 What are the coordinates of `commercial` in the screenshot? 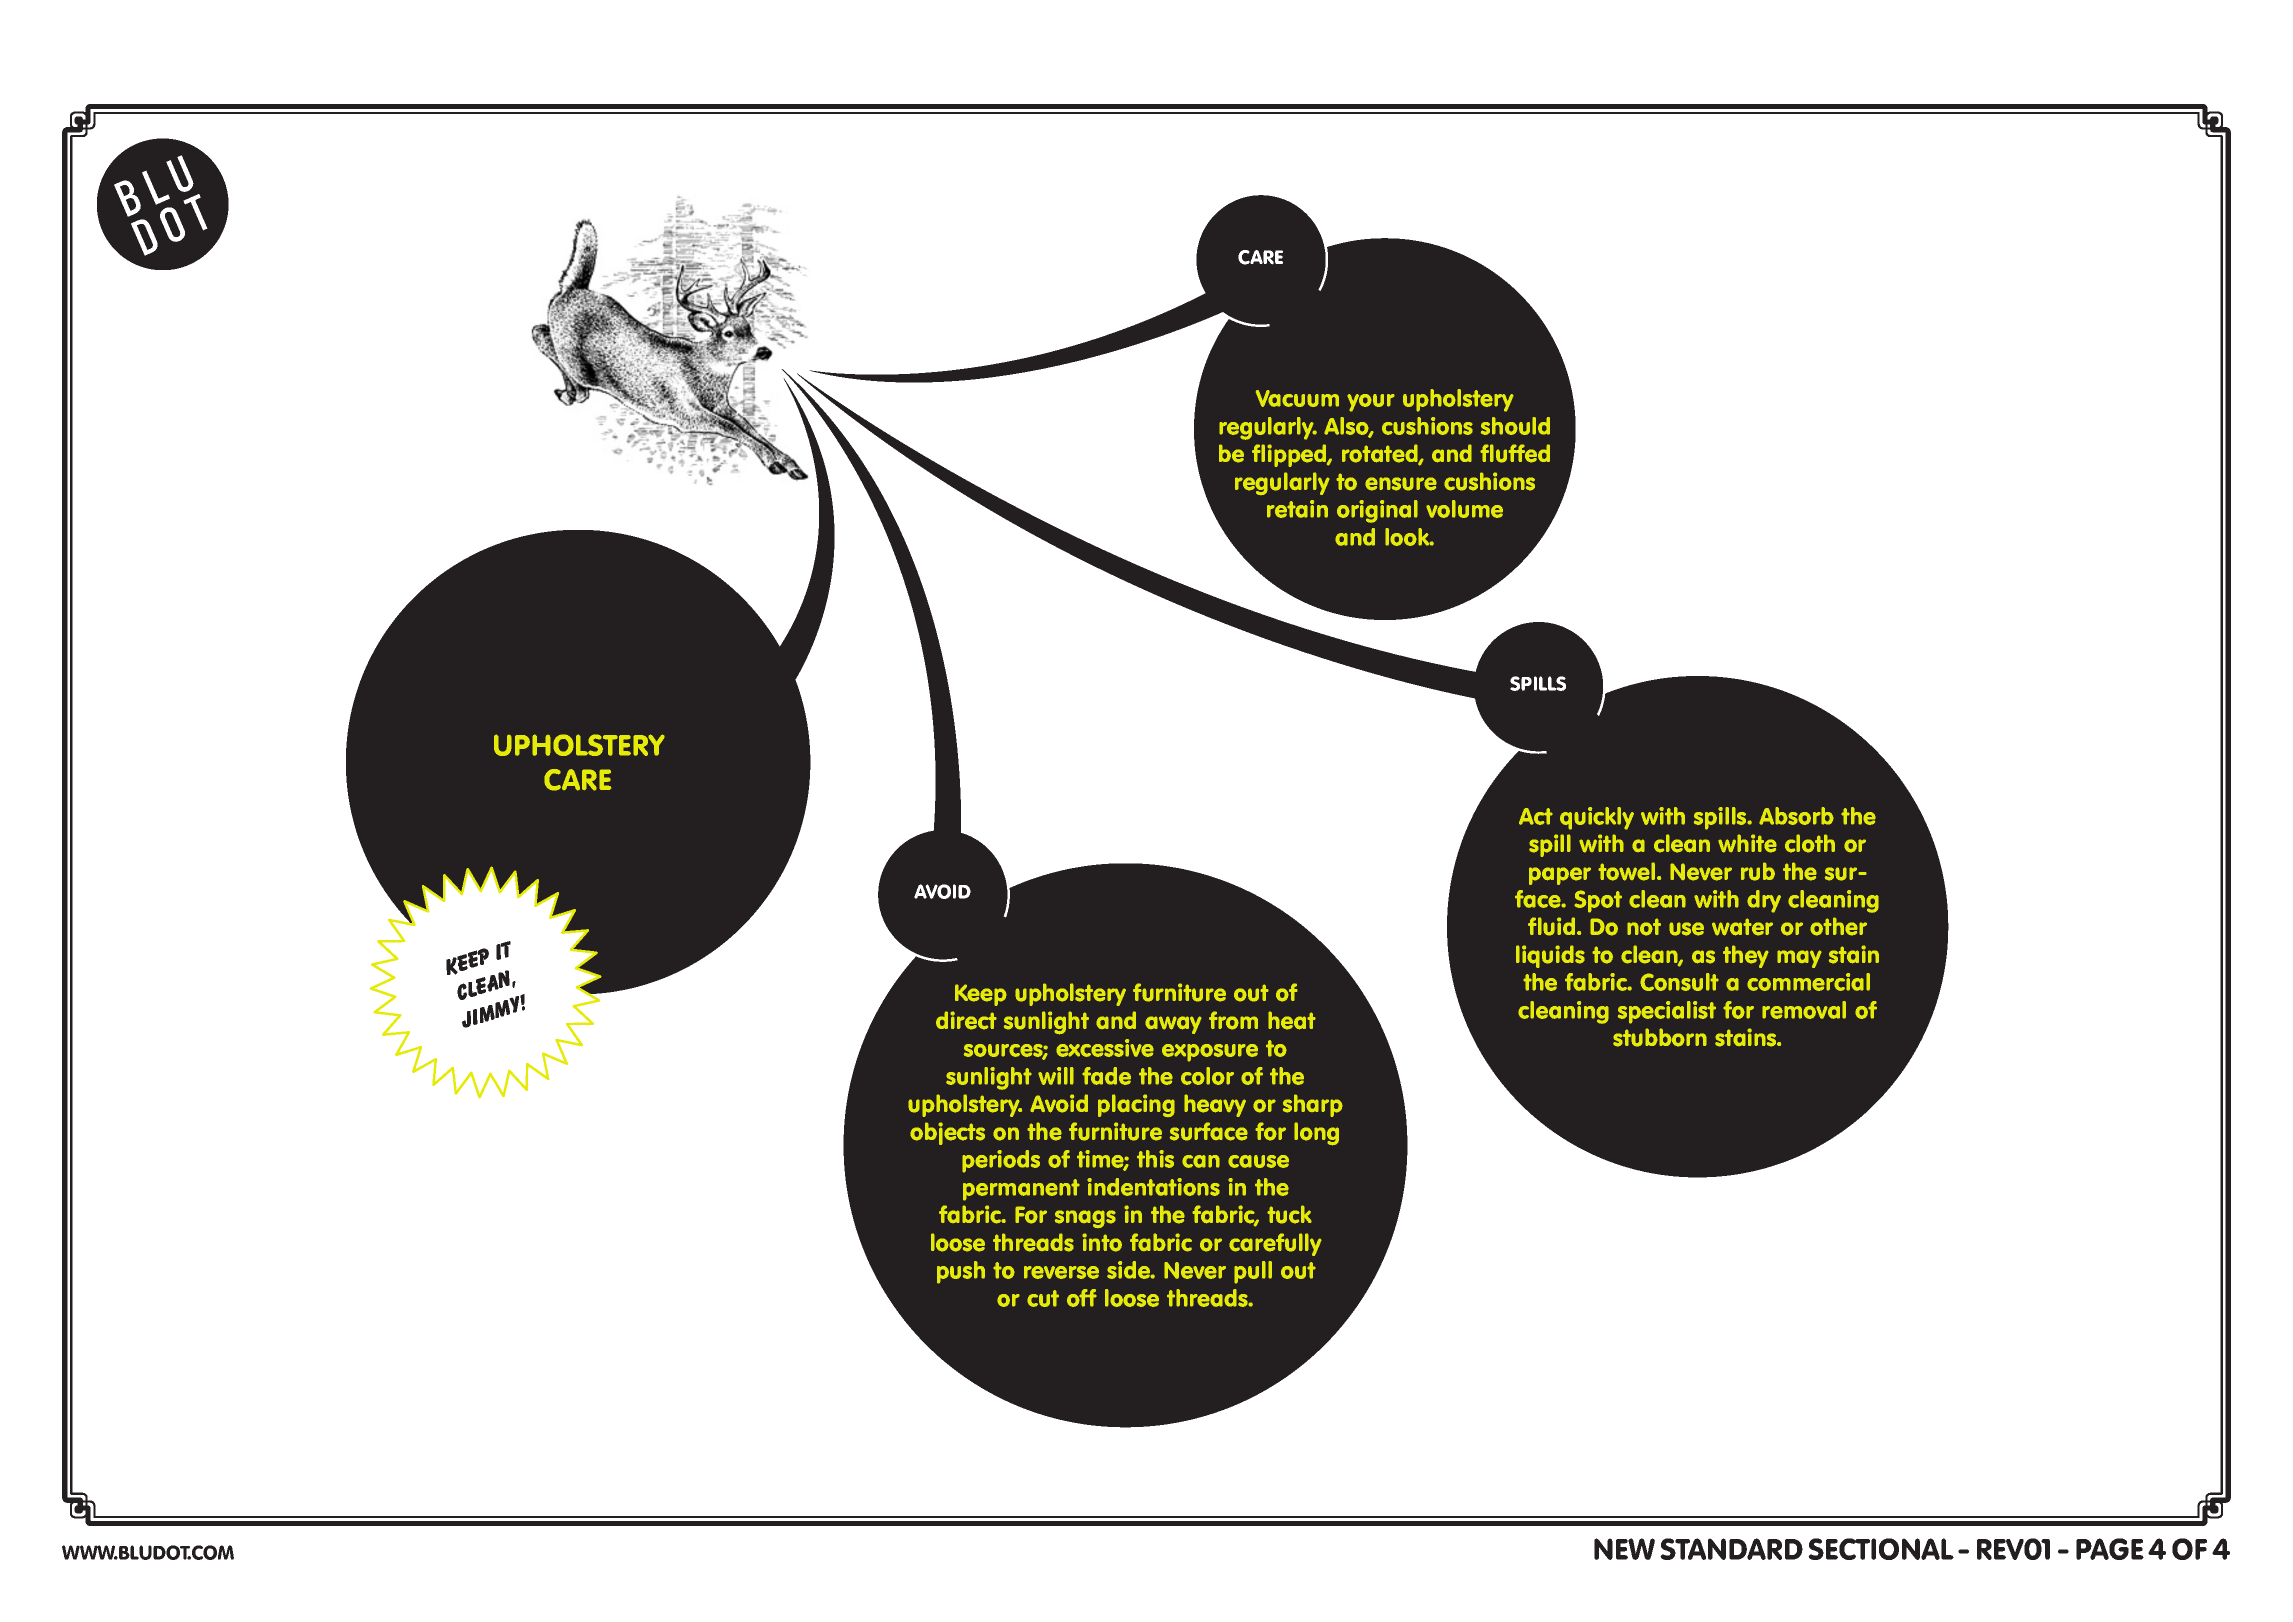 It's located at (1808, 982).
